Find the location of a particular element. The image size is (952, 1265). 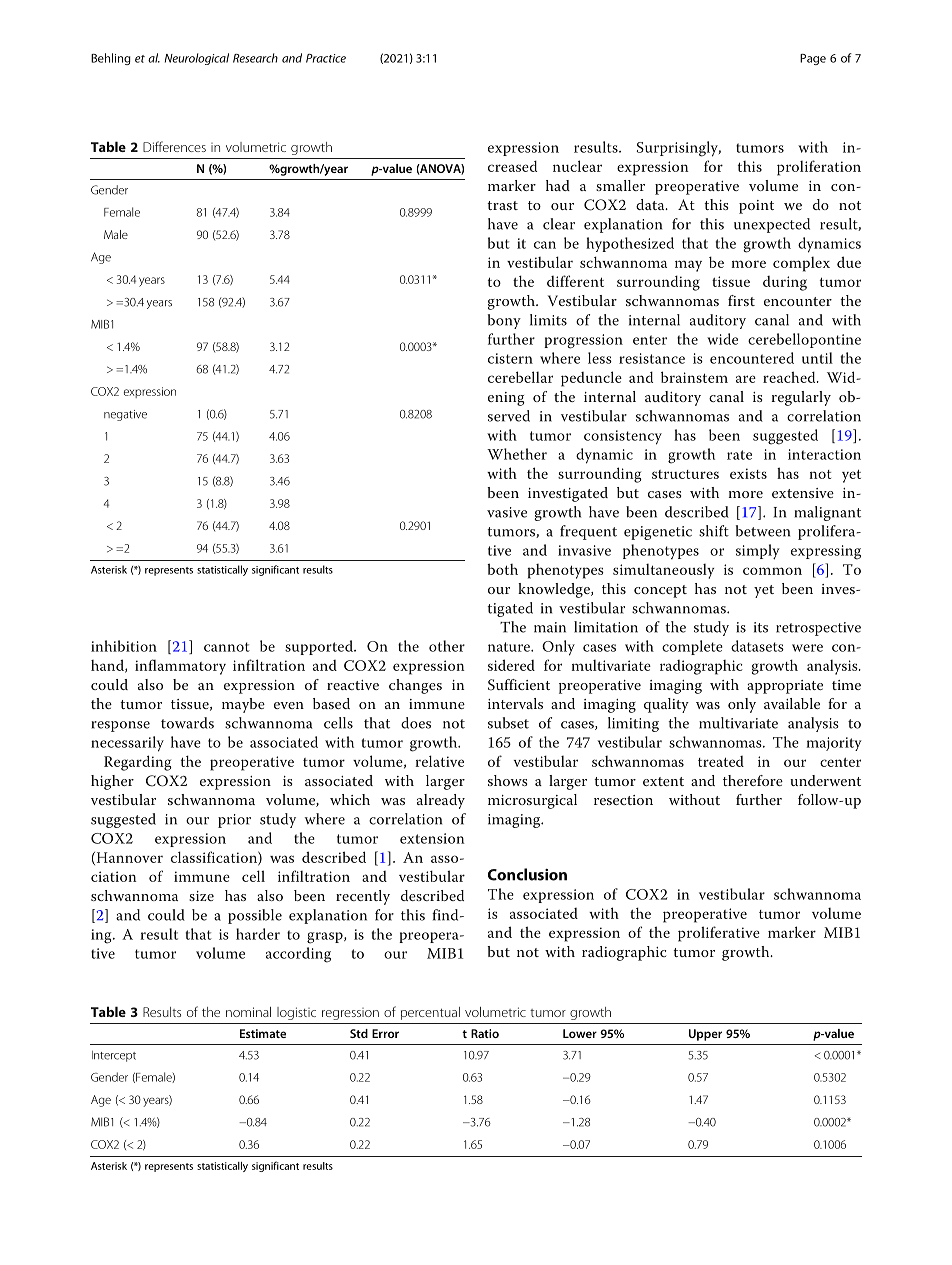

Neurological is located at coordinates (197, 59).
